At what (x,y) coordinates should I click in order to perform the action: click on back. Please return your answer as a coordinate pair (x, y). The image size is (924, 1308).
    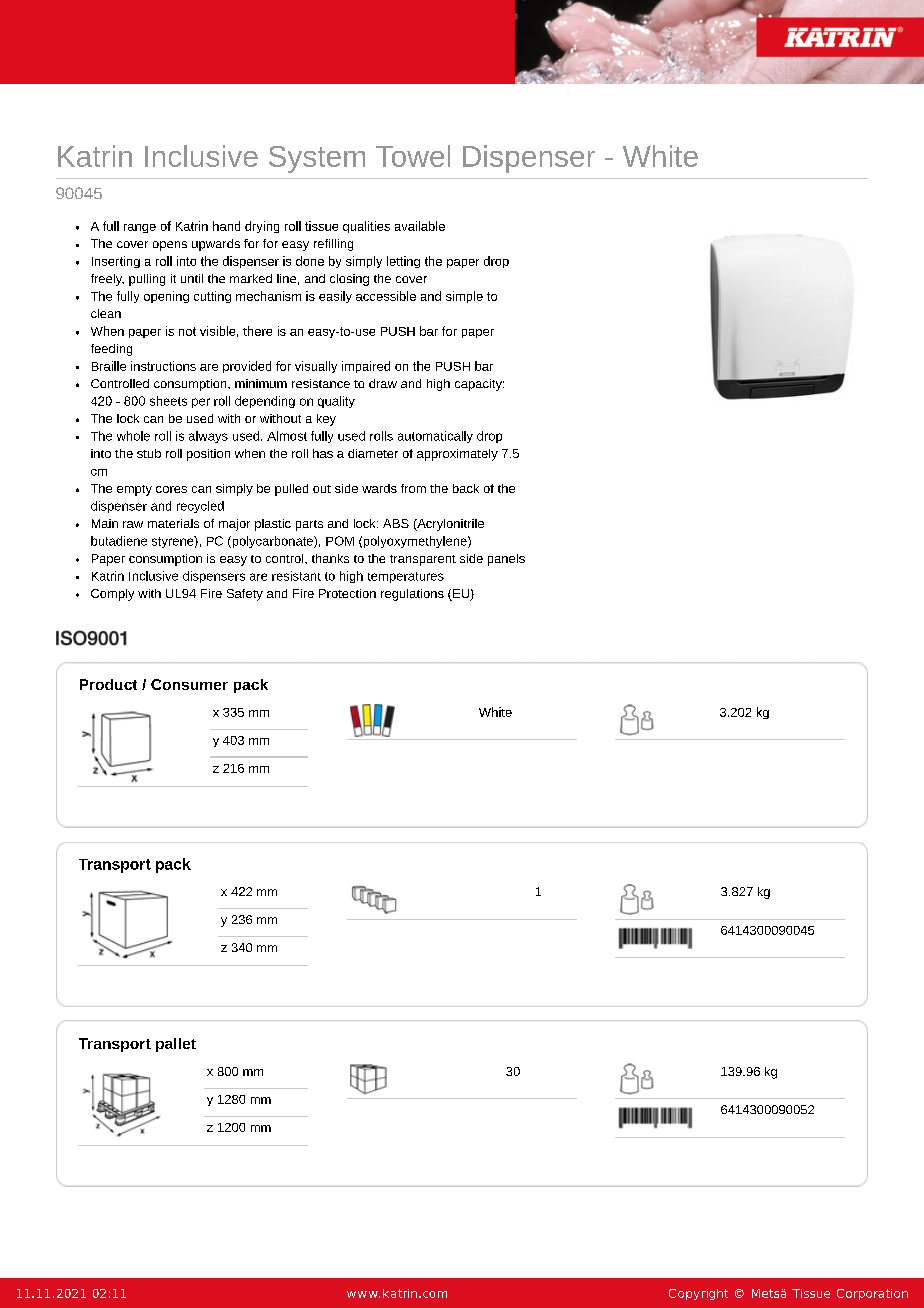
    Looking at the image, I should click on (466, 488).
